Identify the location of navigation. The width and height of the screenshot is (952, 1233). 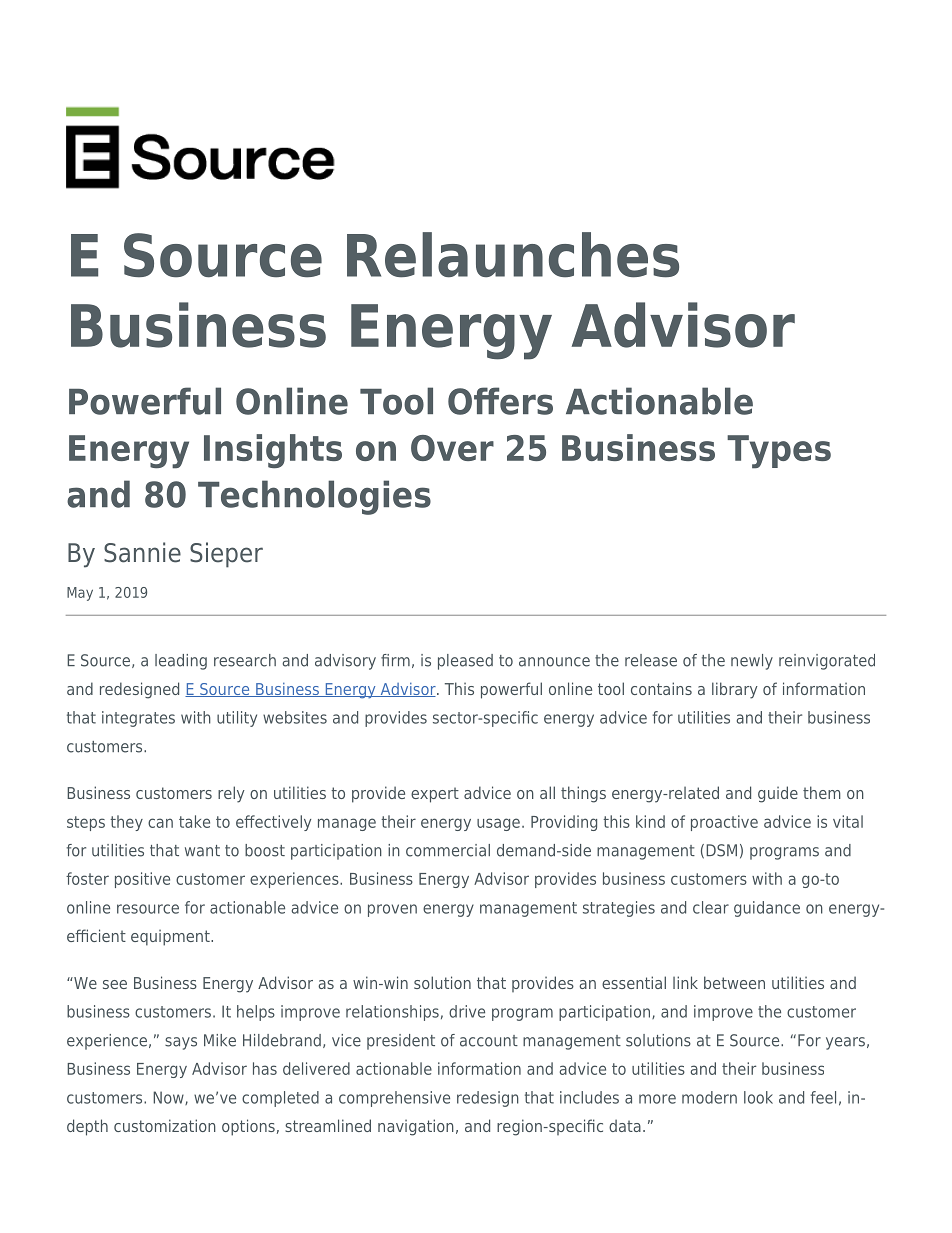
(416, 1127).
